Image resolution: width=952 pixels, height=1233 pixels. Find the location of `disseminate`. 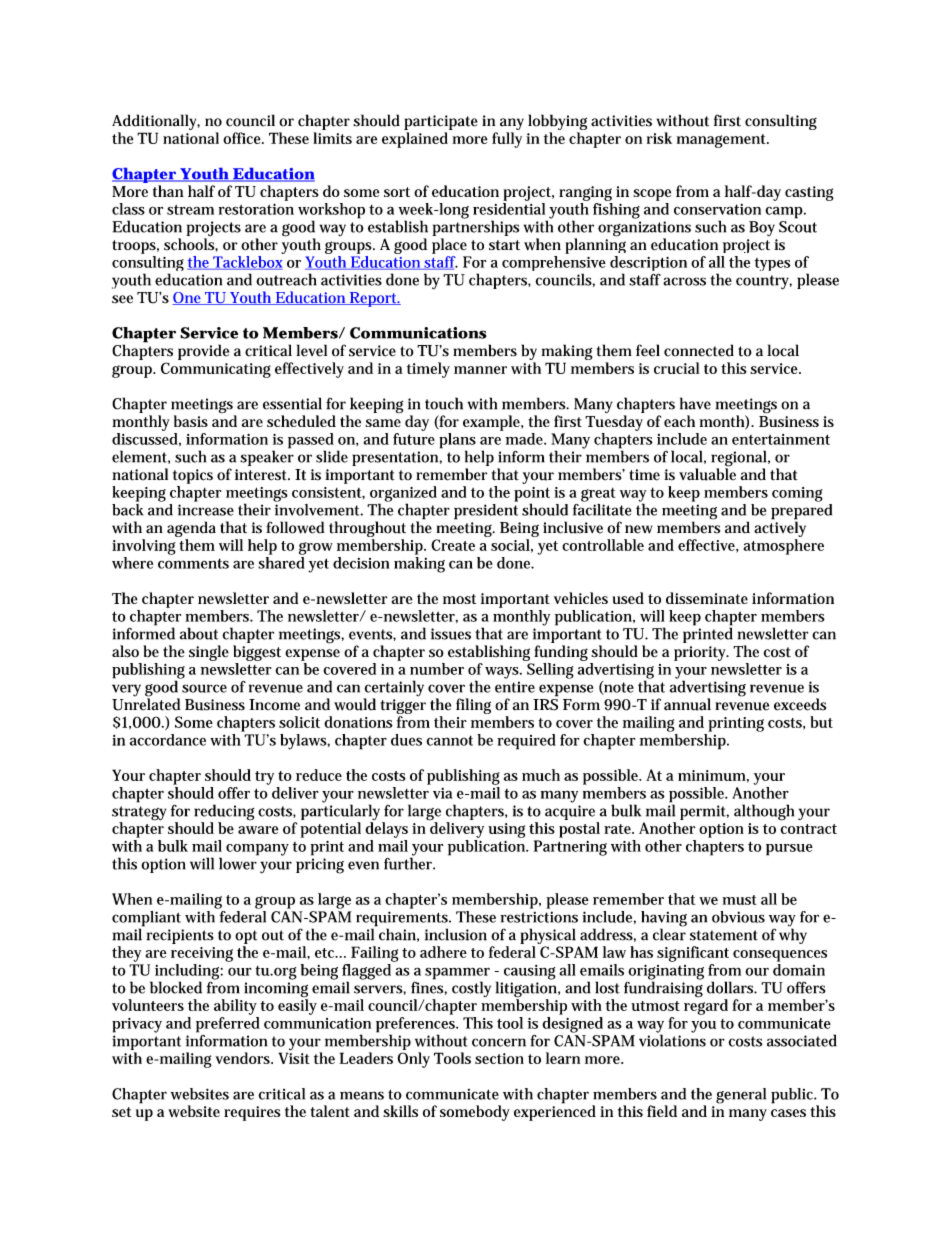

disseminate is located at coordinates (707, 598).
